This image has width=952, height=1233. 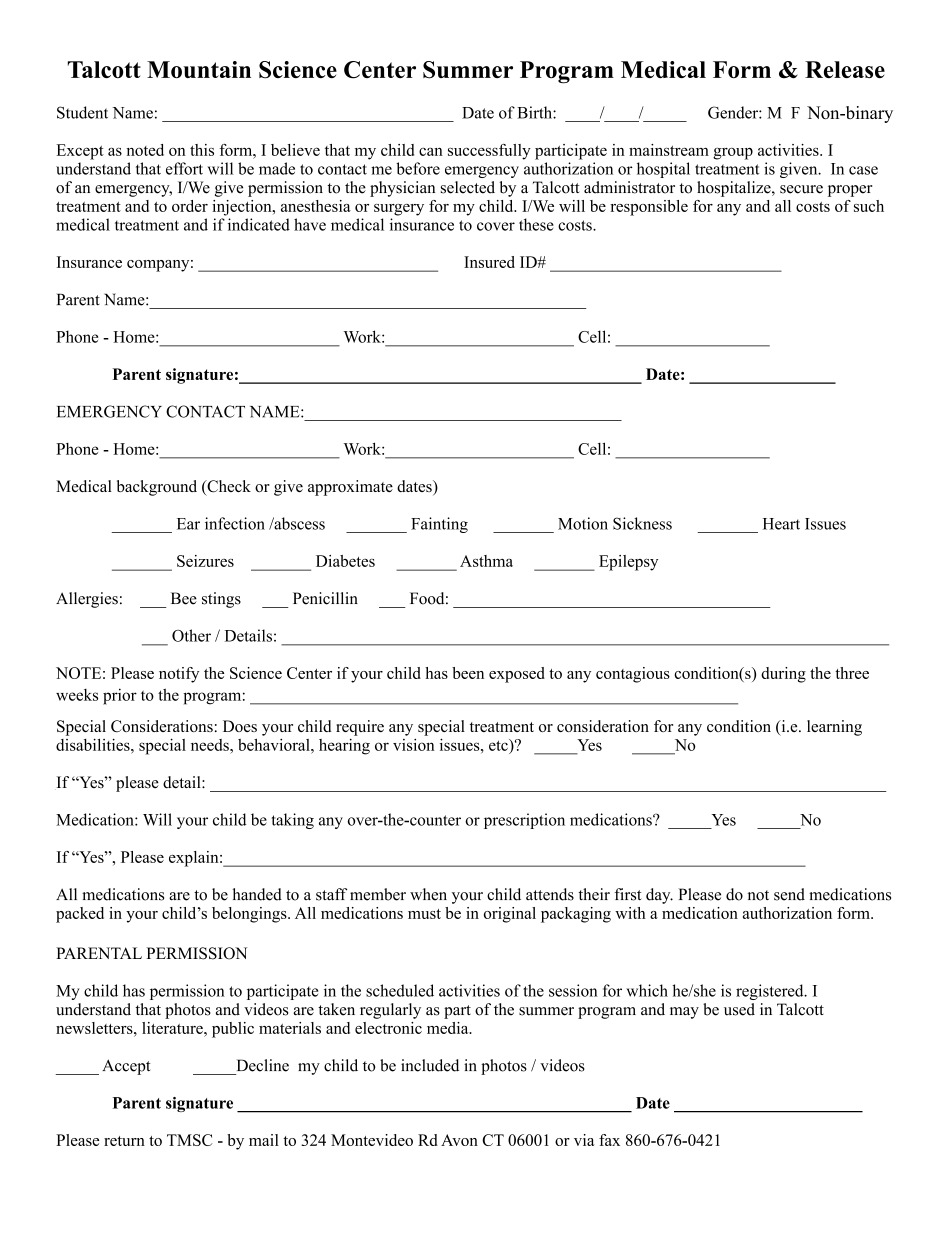 I want to click on been, so click(x=468, y=673).
